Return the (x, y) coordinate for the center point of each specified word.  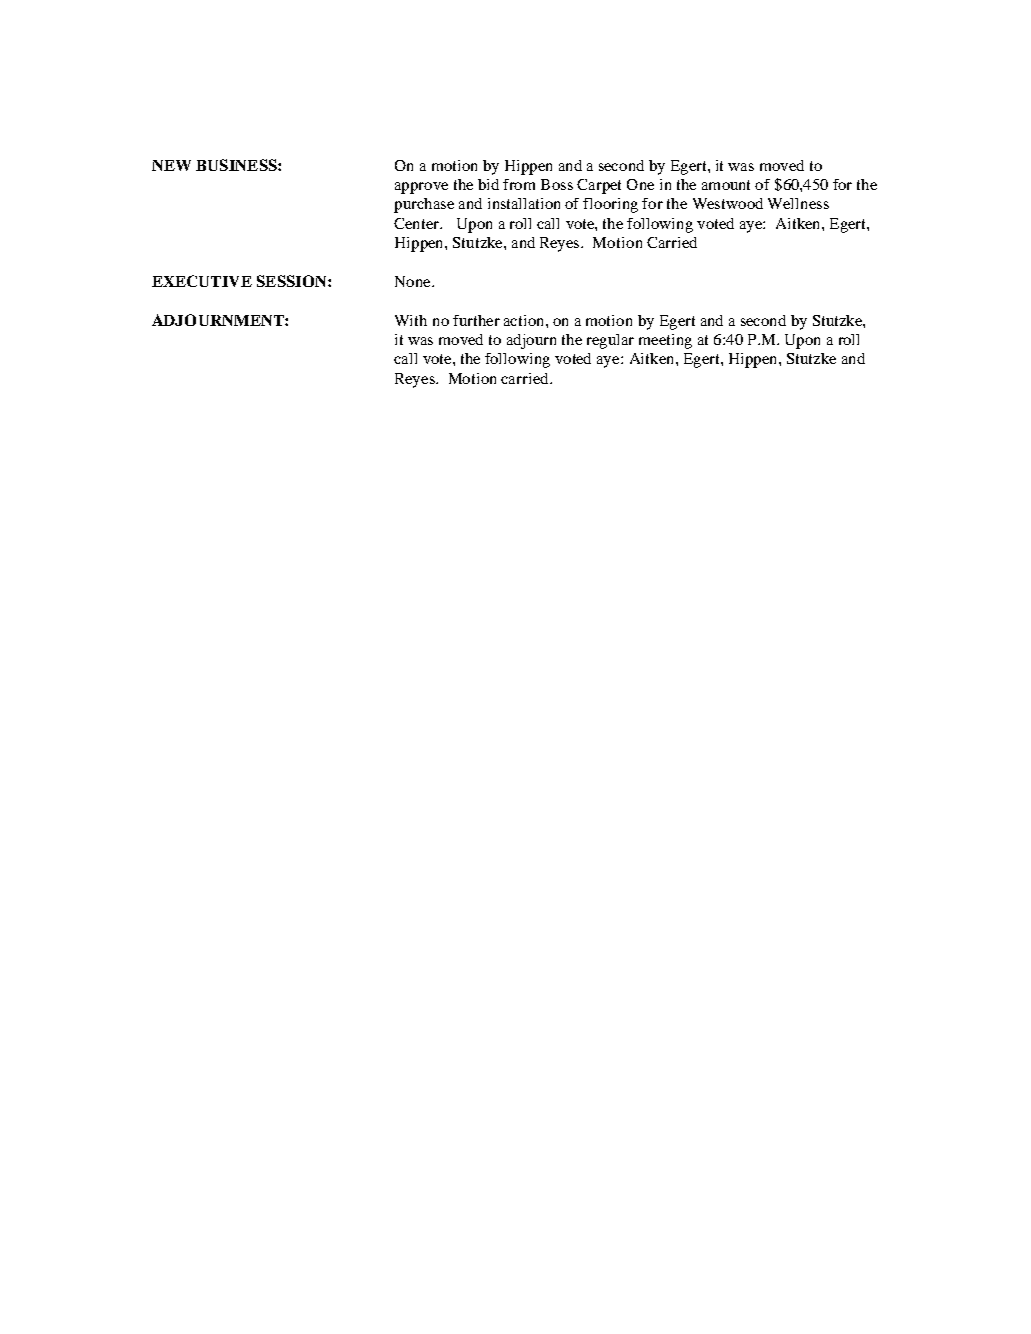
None (414, 281)
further (476, 320)
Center (418, 223)
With (411, 320)
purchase (424, 205)
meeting (665, 341)
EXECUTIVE (202, 281)
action (525, 320)
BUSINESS (237, 165)
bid (488, 184)
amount (726, 185)
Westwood (728, 203)
